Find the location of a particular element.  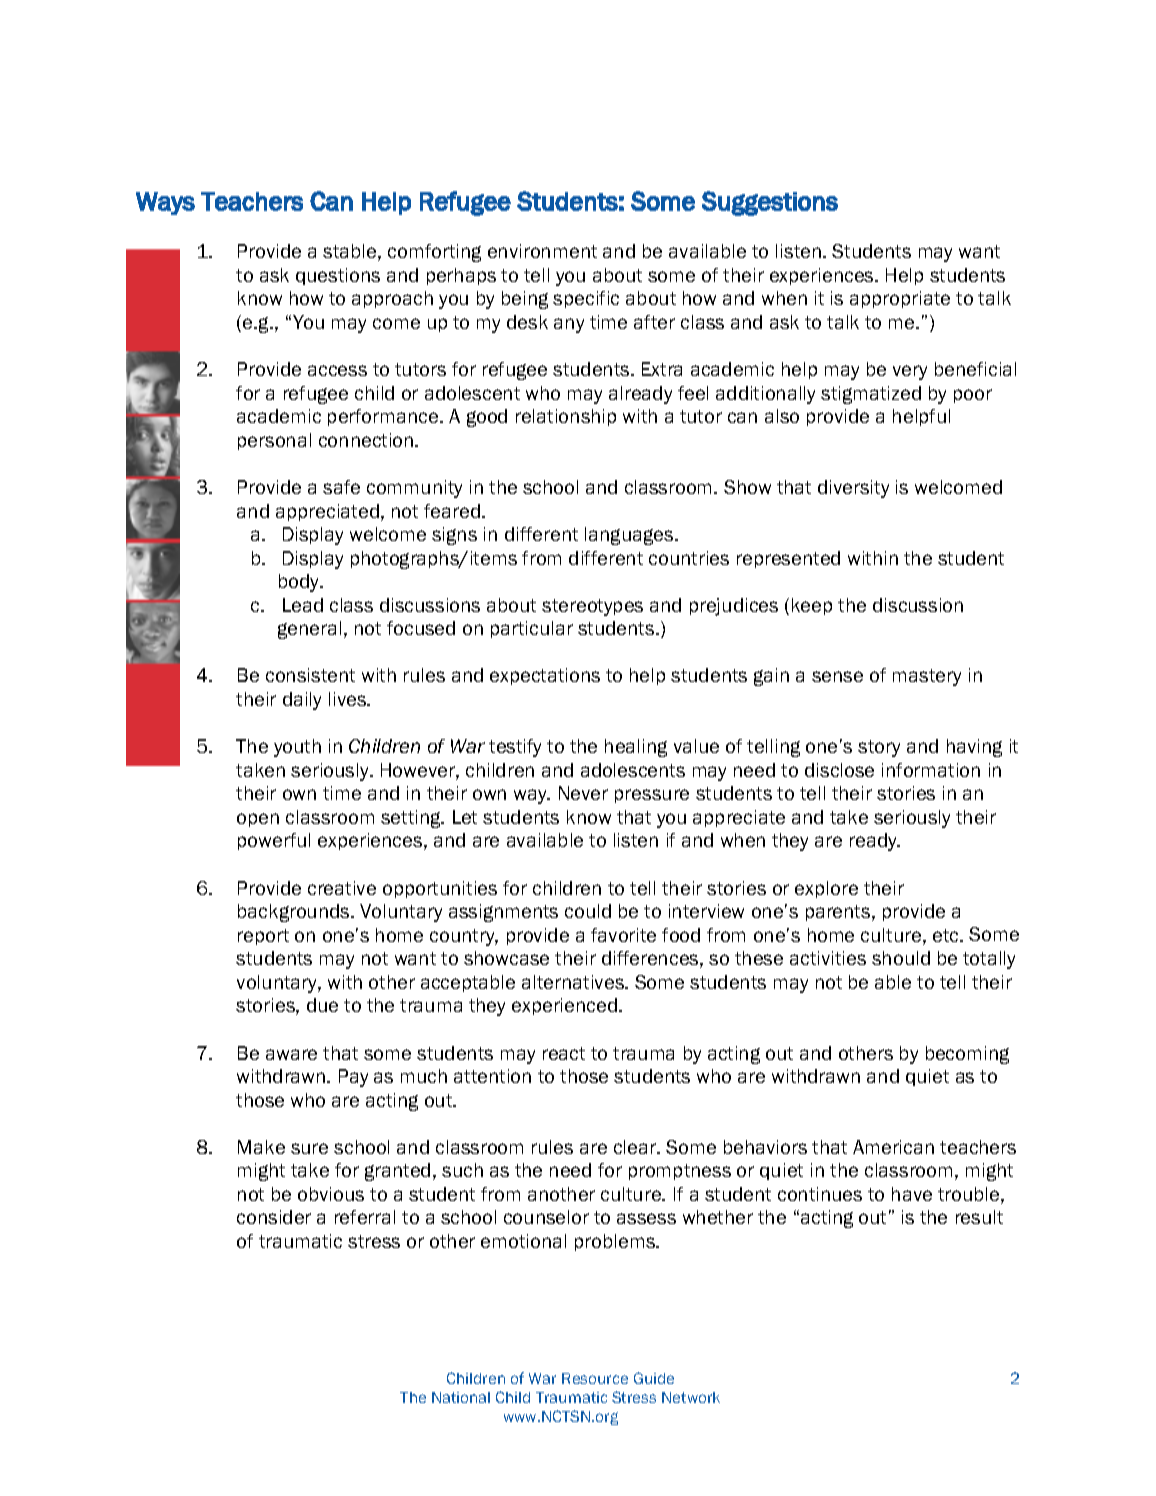

environment is located at coordinates (542, 251).
